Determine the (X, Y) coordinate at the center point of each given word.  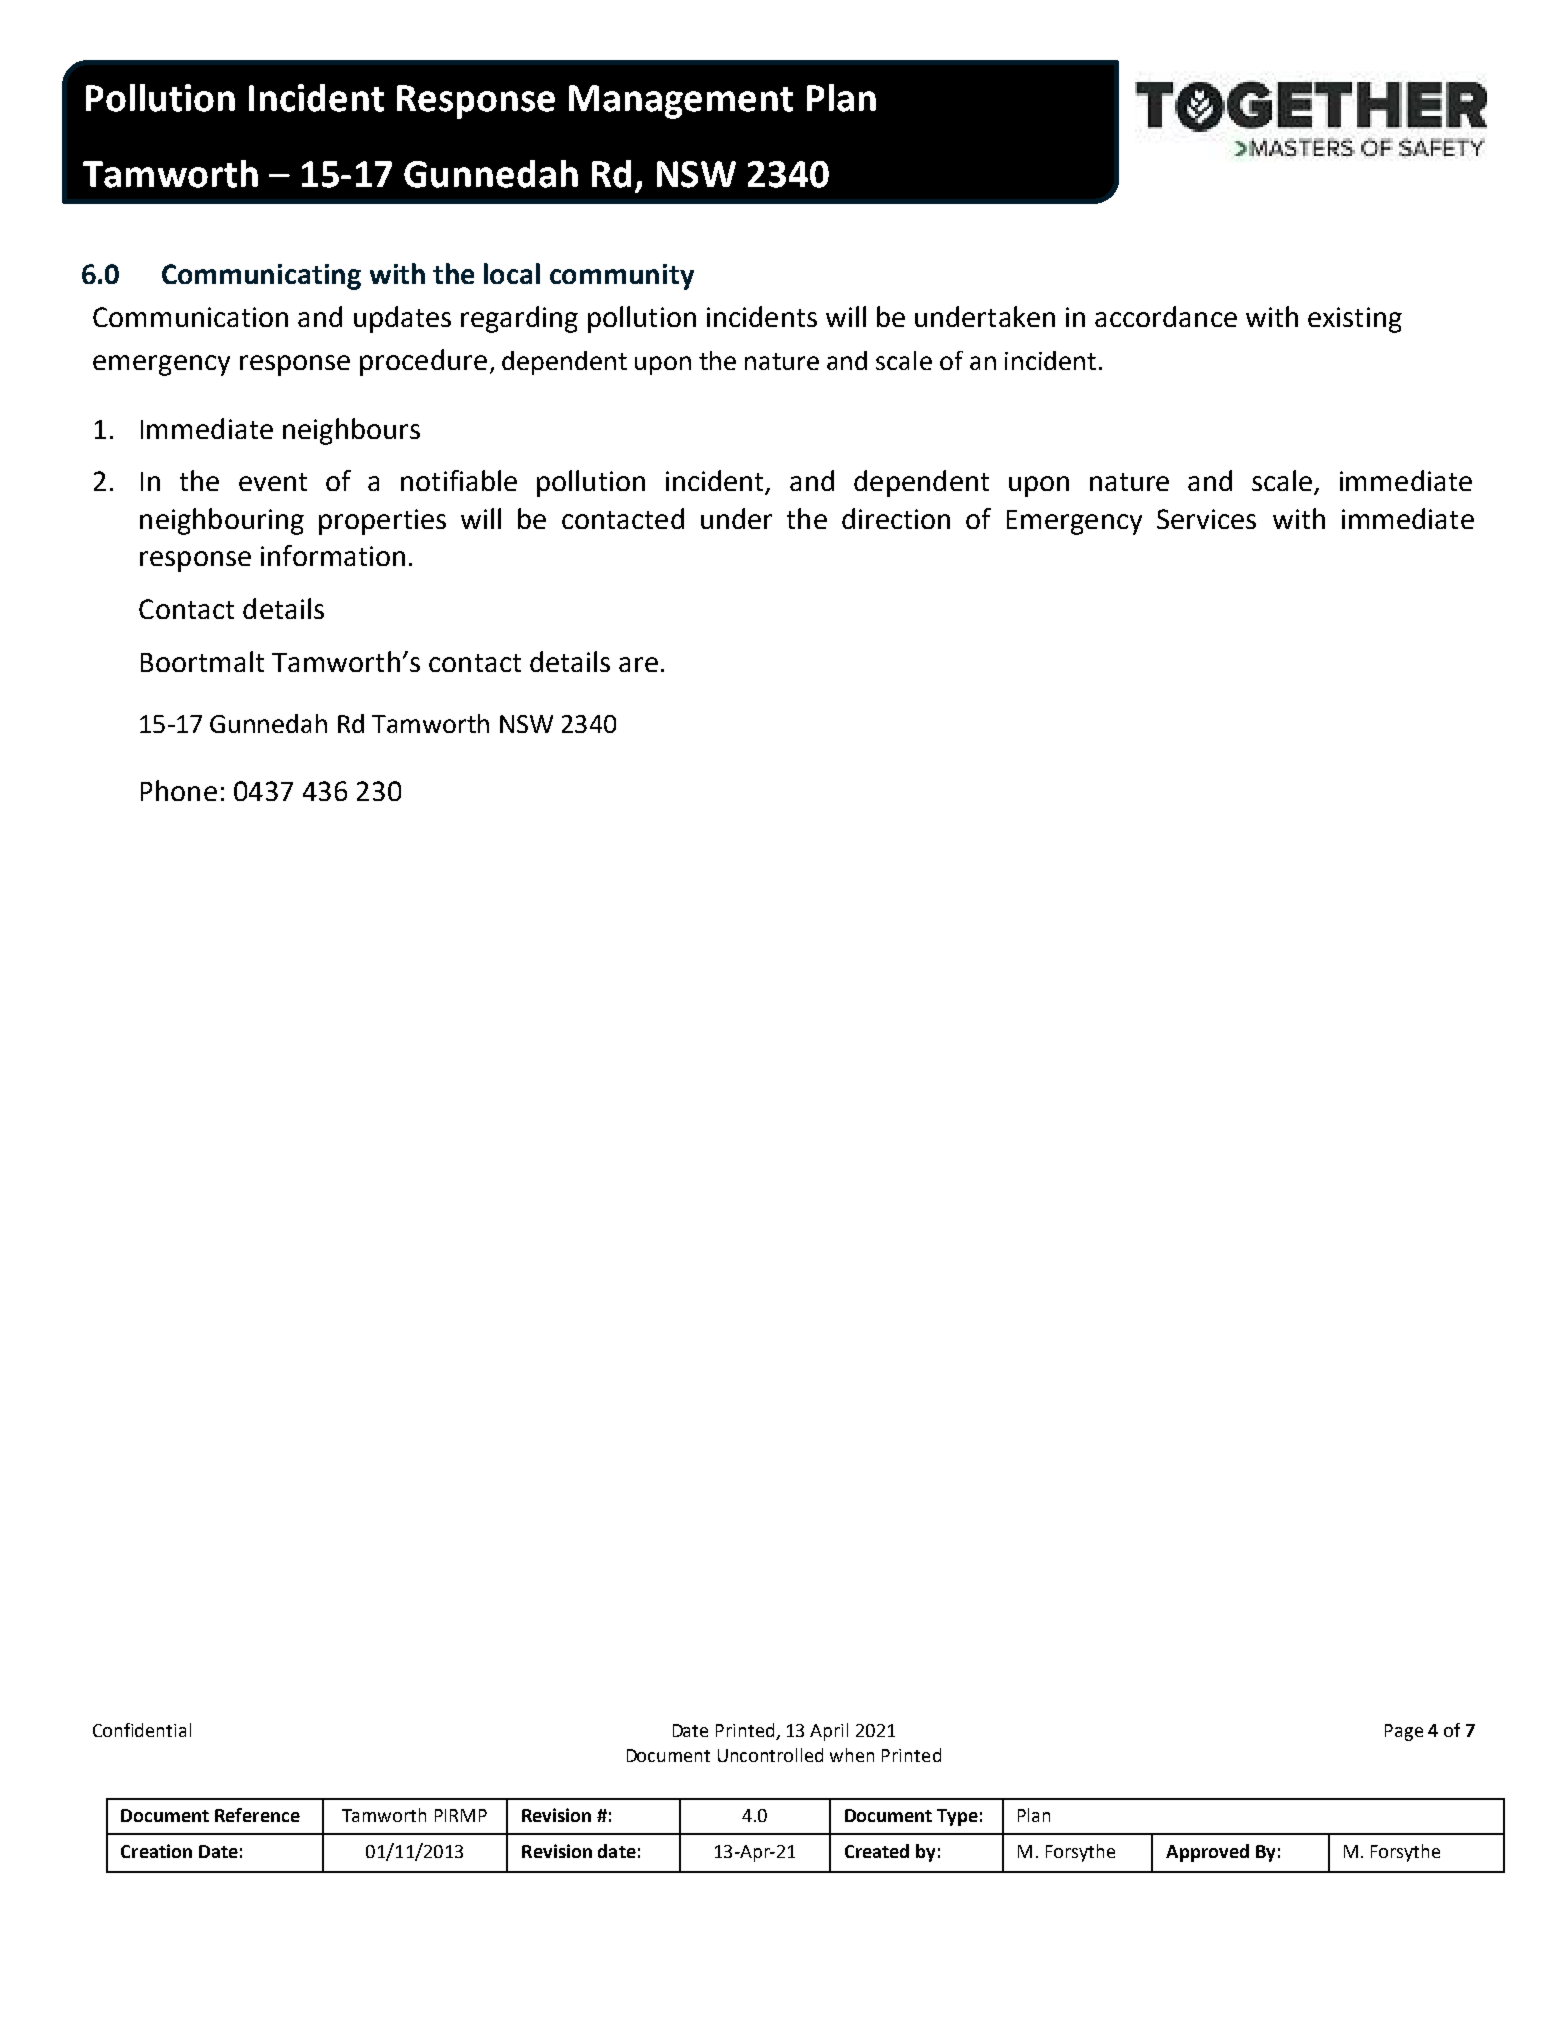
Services (1206, 519)
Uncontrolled (770, 1755)
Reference (257, 1815)
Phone (179, 790)
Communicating (261, 277)
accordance (1166, 316)
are (638, 664)
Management (681, 102)
